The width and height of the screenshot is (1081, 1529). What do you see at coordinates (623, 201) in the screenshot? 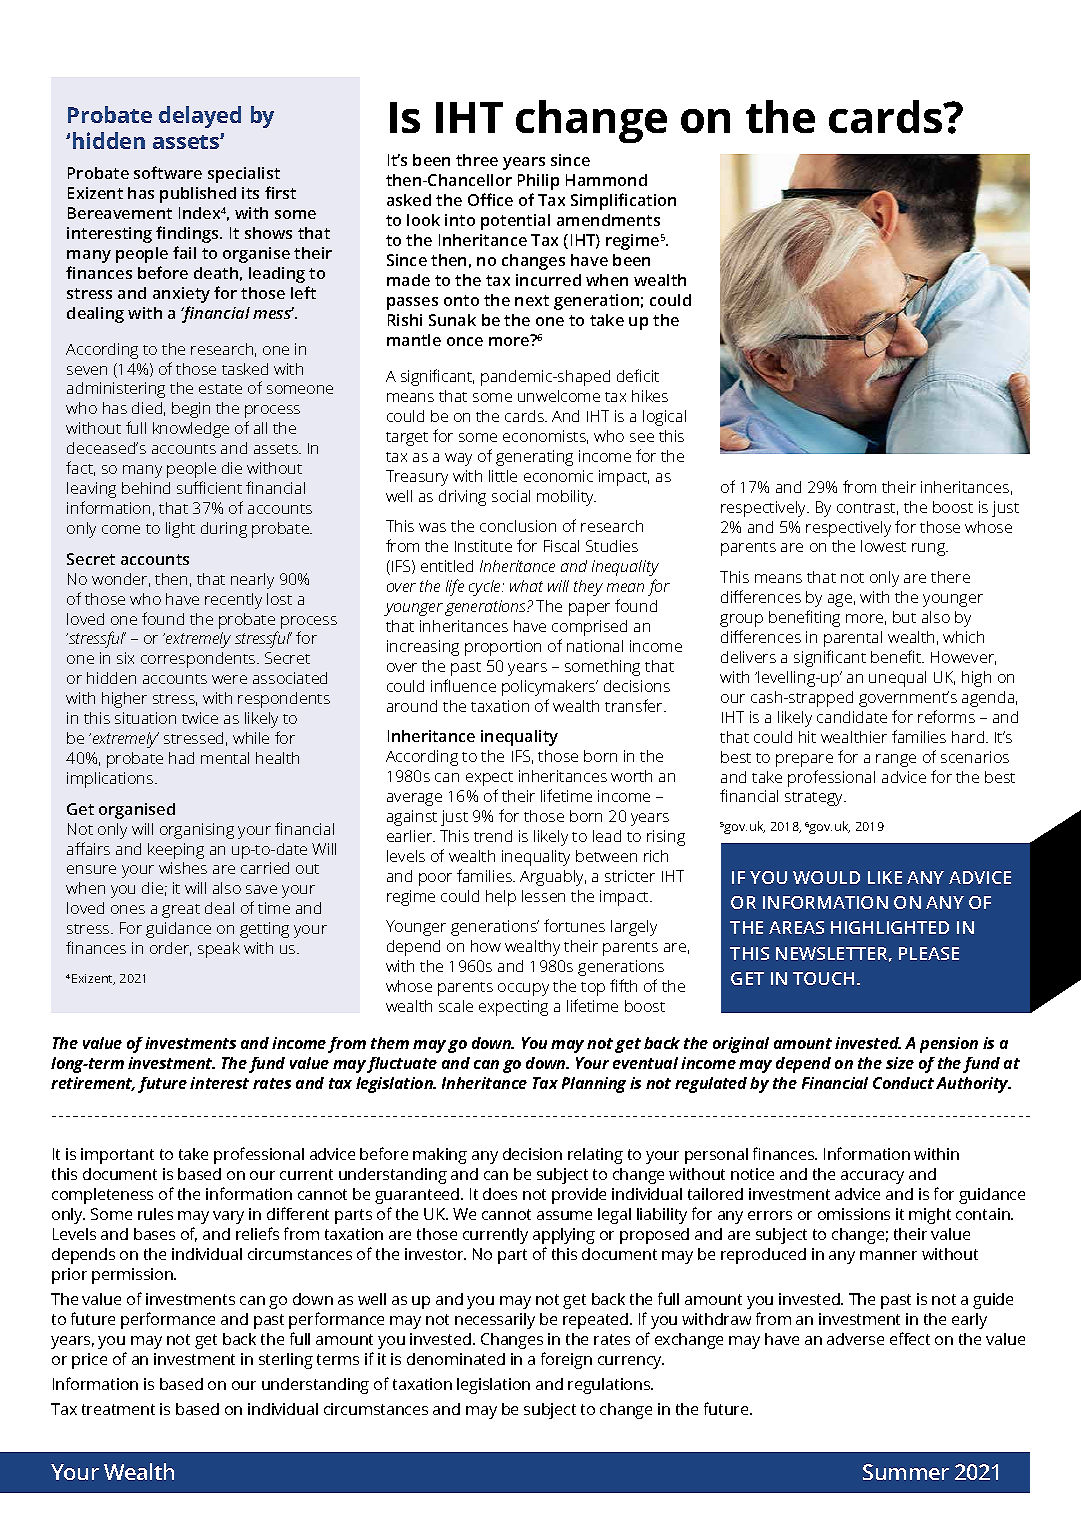
I see `Simplification` at bounding box center [623, 201].
